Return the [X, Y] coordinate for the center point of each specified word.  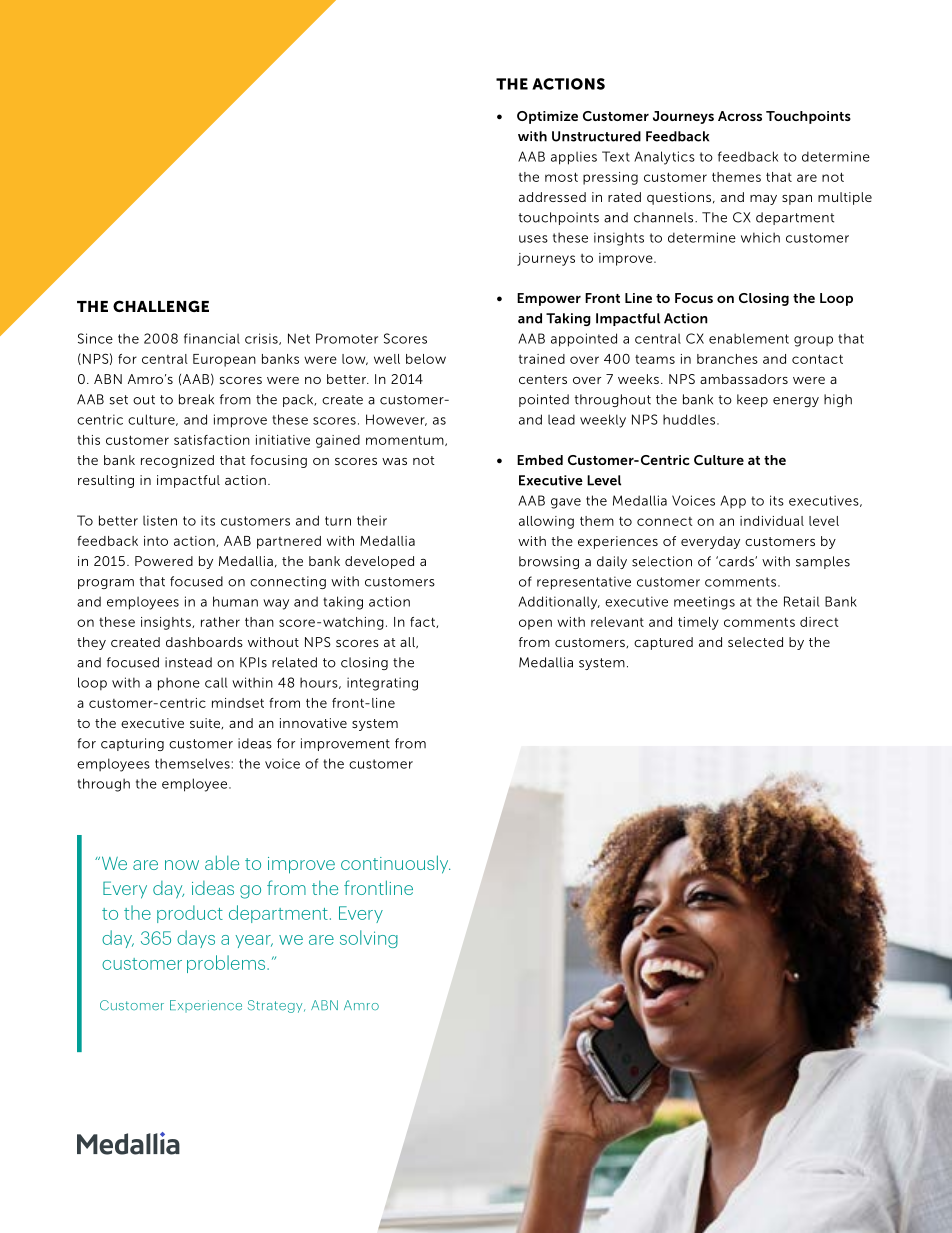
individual [772, 521]
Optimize [547, 117]
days [196, 939]
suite [206, 723]
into [156, 541]
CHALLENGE [161, 306]
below [426, 359]
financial [212, 338]
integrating [382, 684]
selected [755, 642]
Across [740, 116]
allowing [546, 522]
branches [727, 359]
